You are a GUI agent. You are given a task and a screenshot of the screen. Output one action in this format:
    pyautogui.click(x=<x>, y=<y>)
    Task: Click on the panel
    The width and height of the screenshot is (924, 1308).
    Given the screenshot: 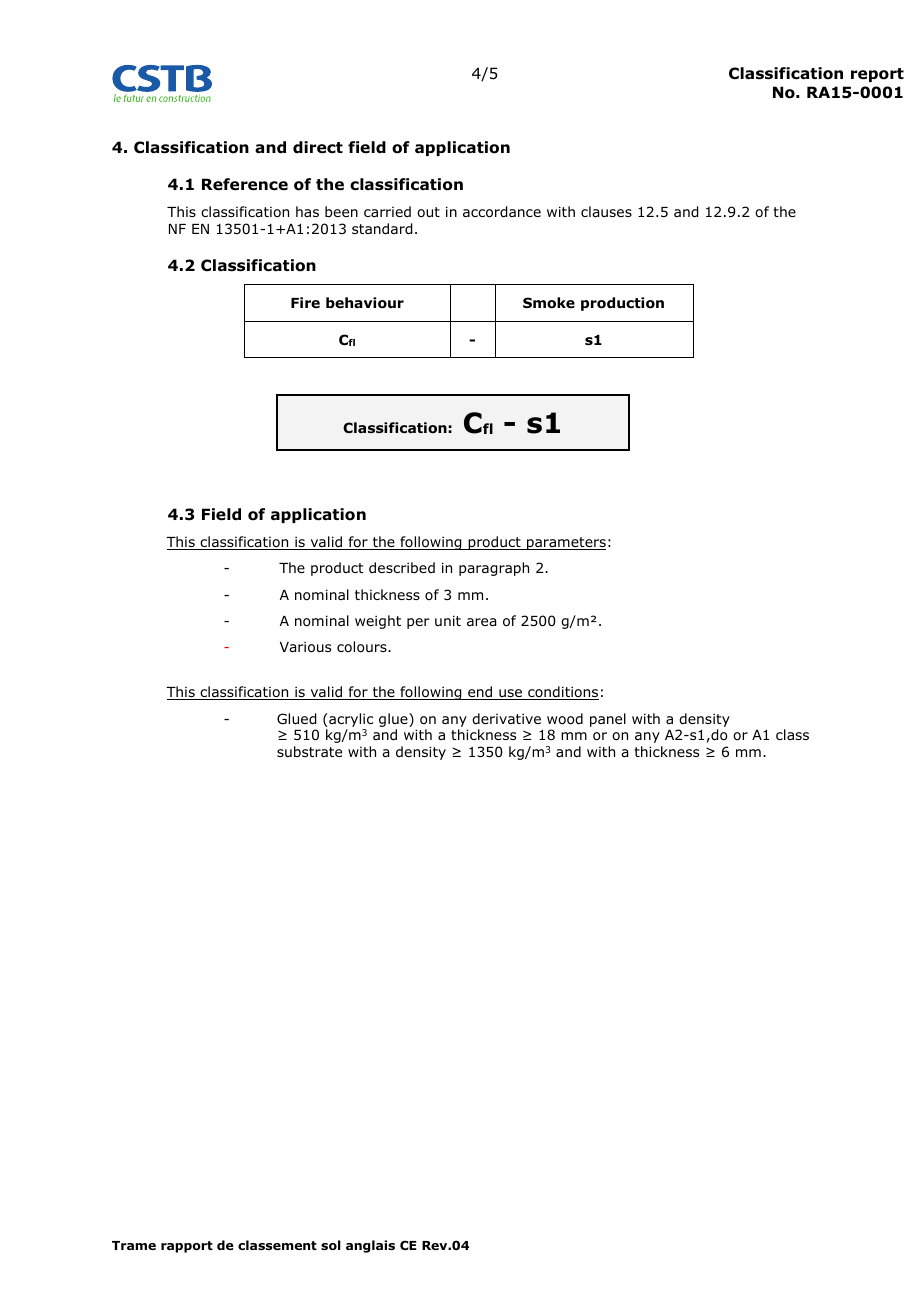 What is the action you would take?
    pyautogui.click(x=608, y=720)
